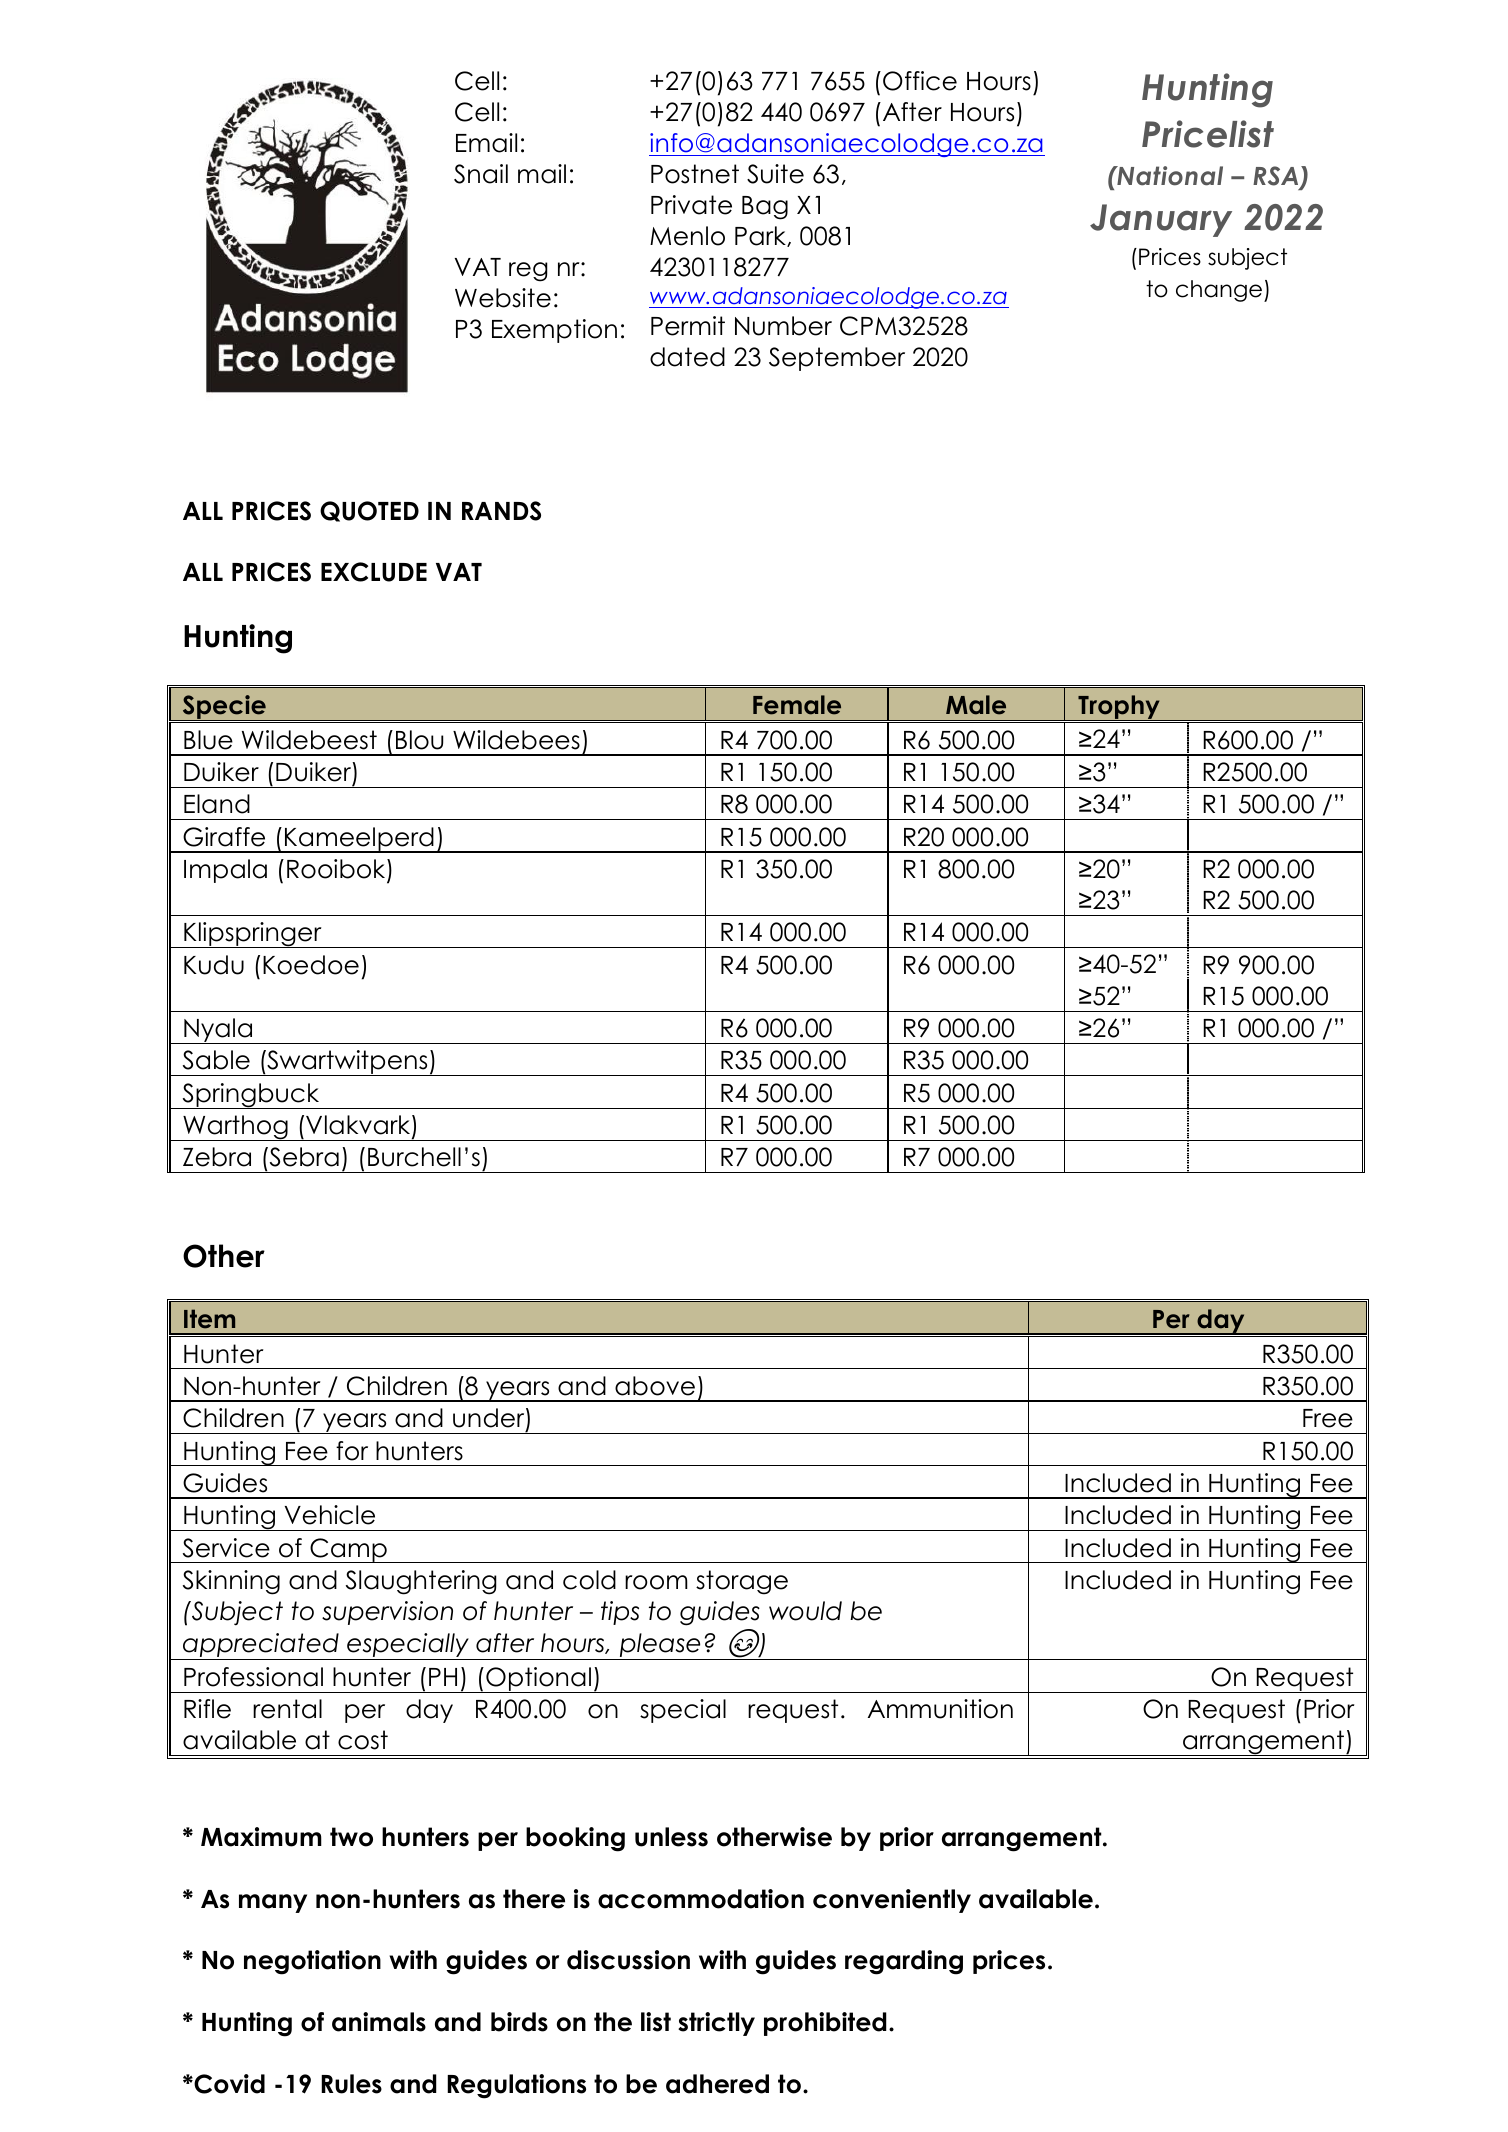  Describe the element at coordinates (501, 511) in the page. I see `RANDS` at that location.
